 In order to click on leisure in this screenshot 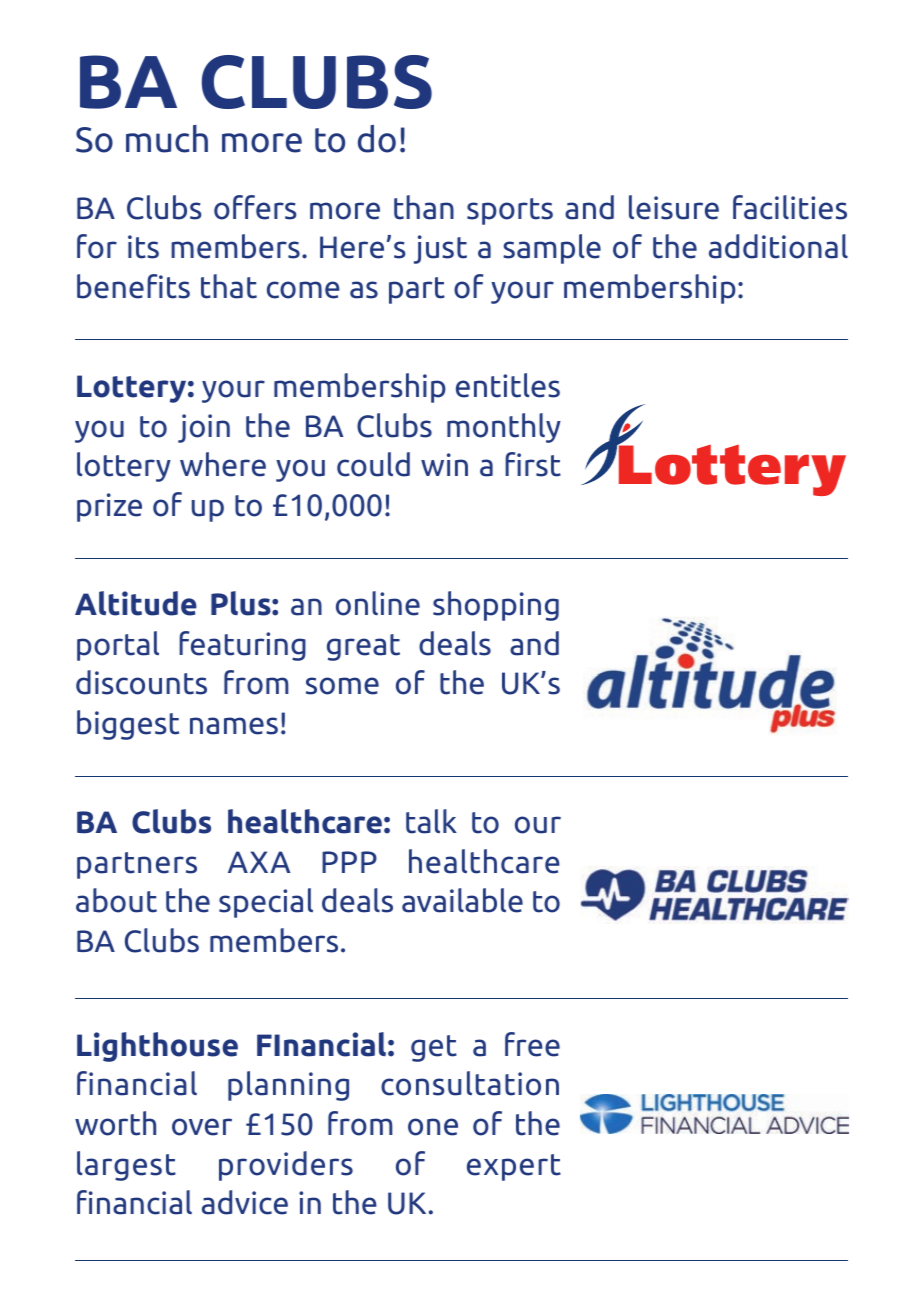, I will do `click(674, 207)`.
